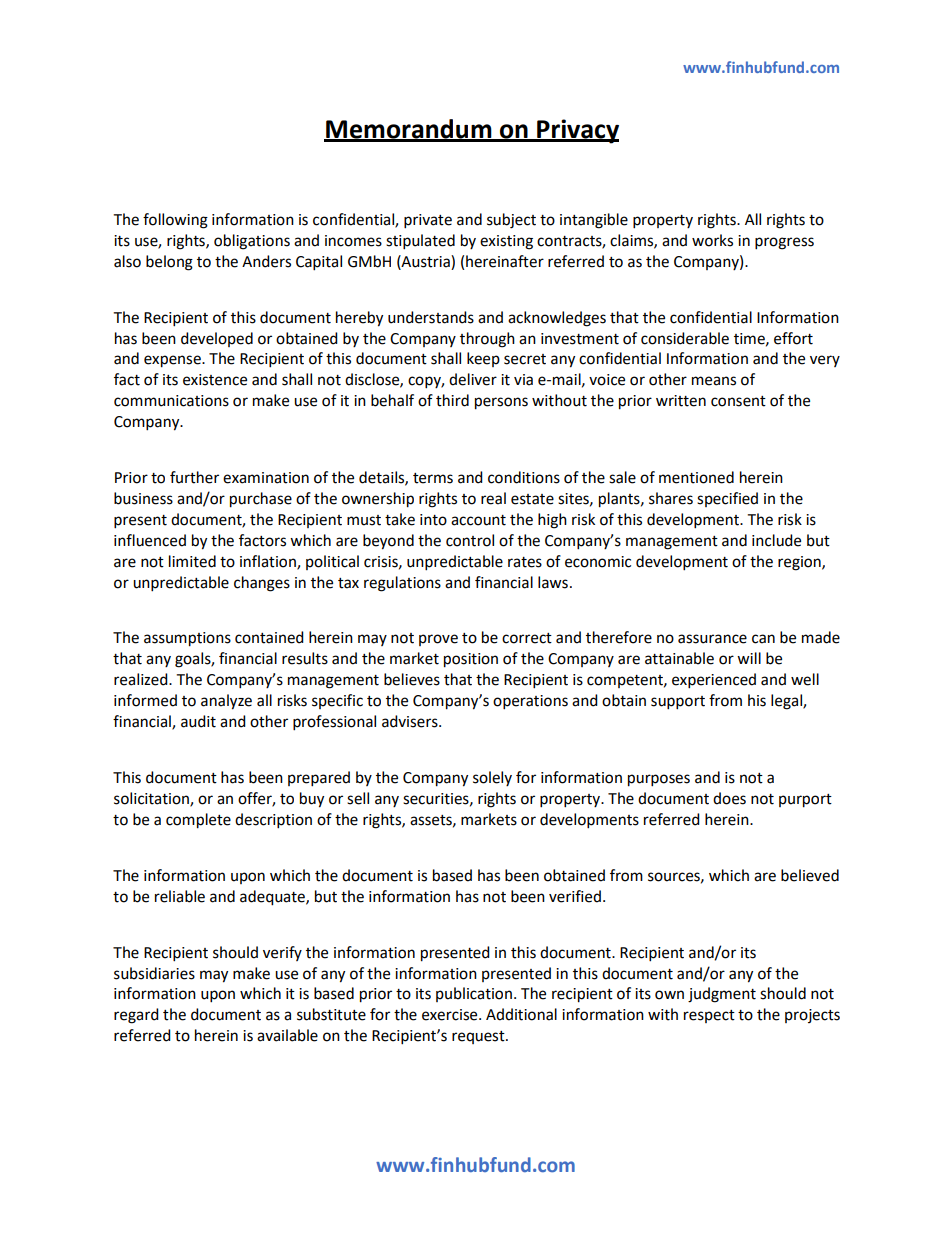 The image size is (952, 1233). I want to click on rates, so click(525, 562).
